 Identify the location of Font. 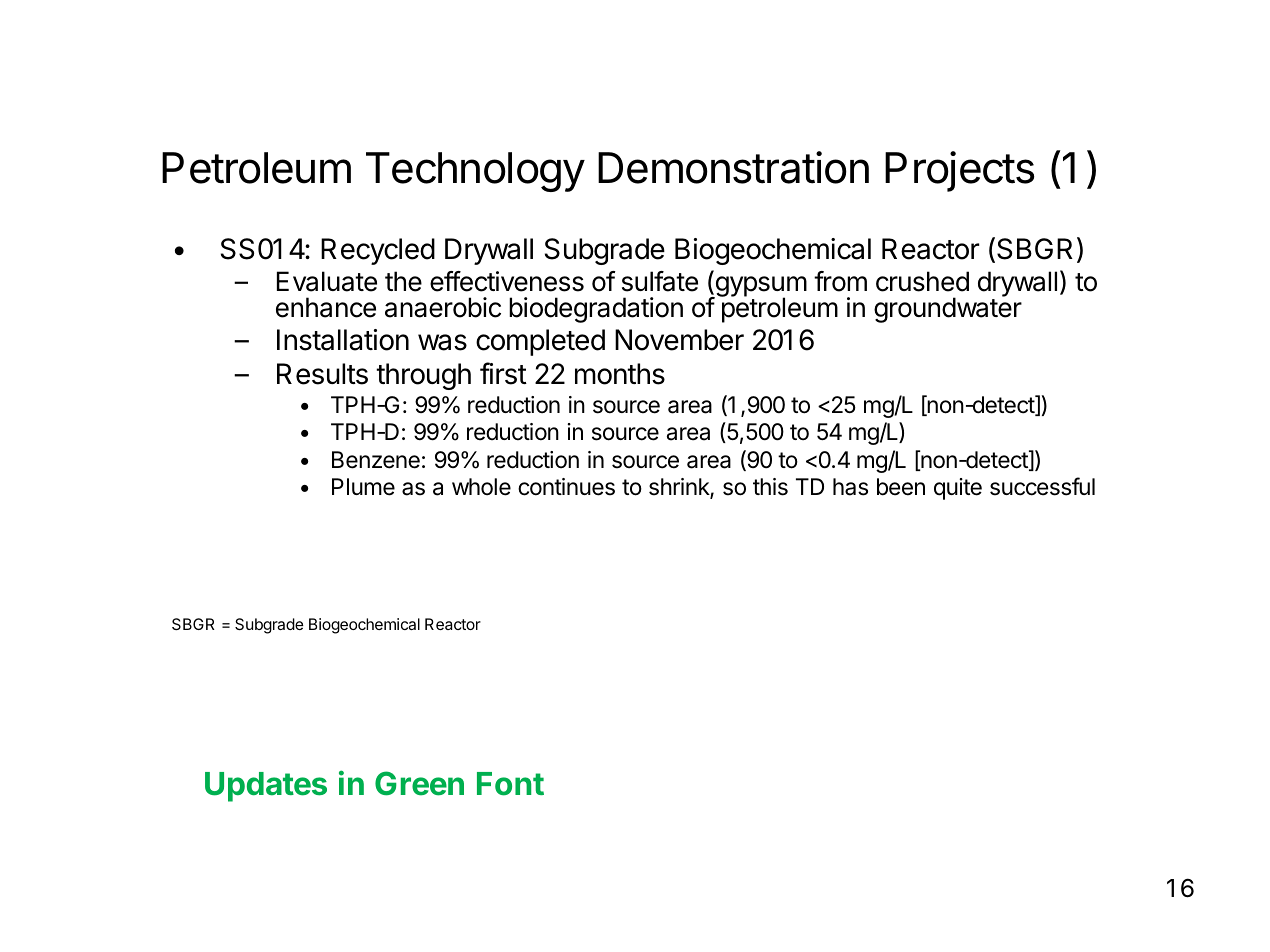
(510, 784).
